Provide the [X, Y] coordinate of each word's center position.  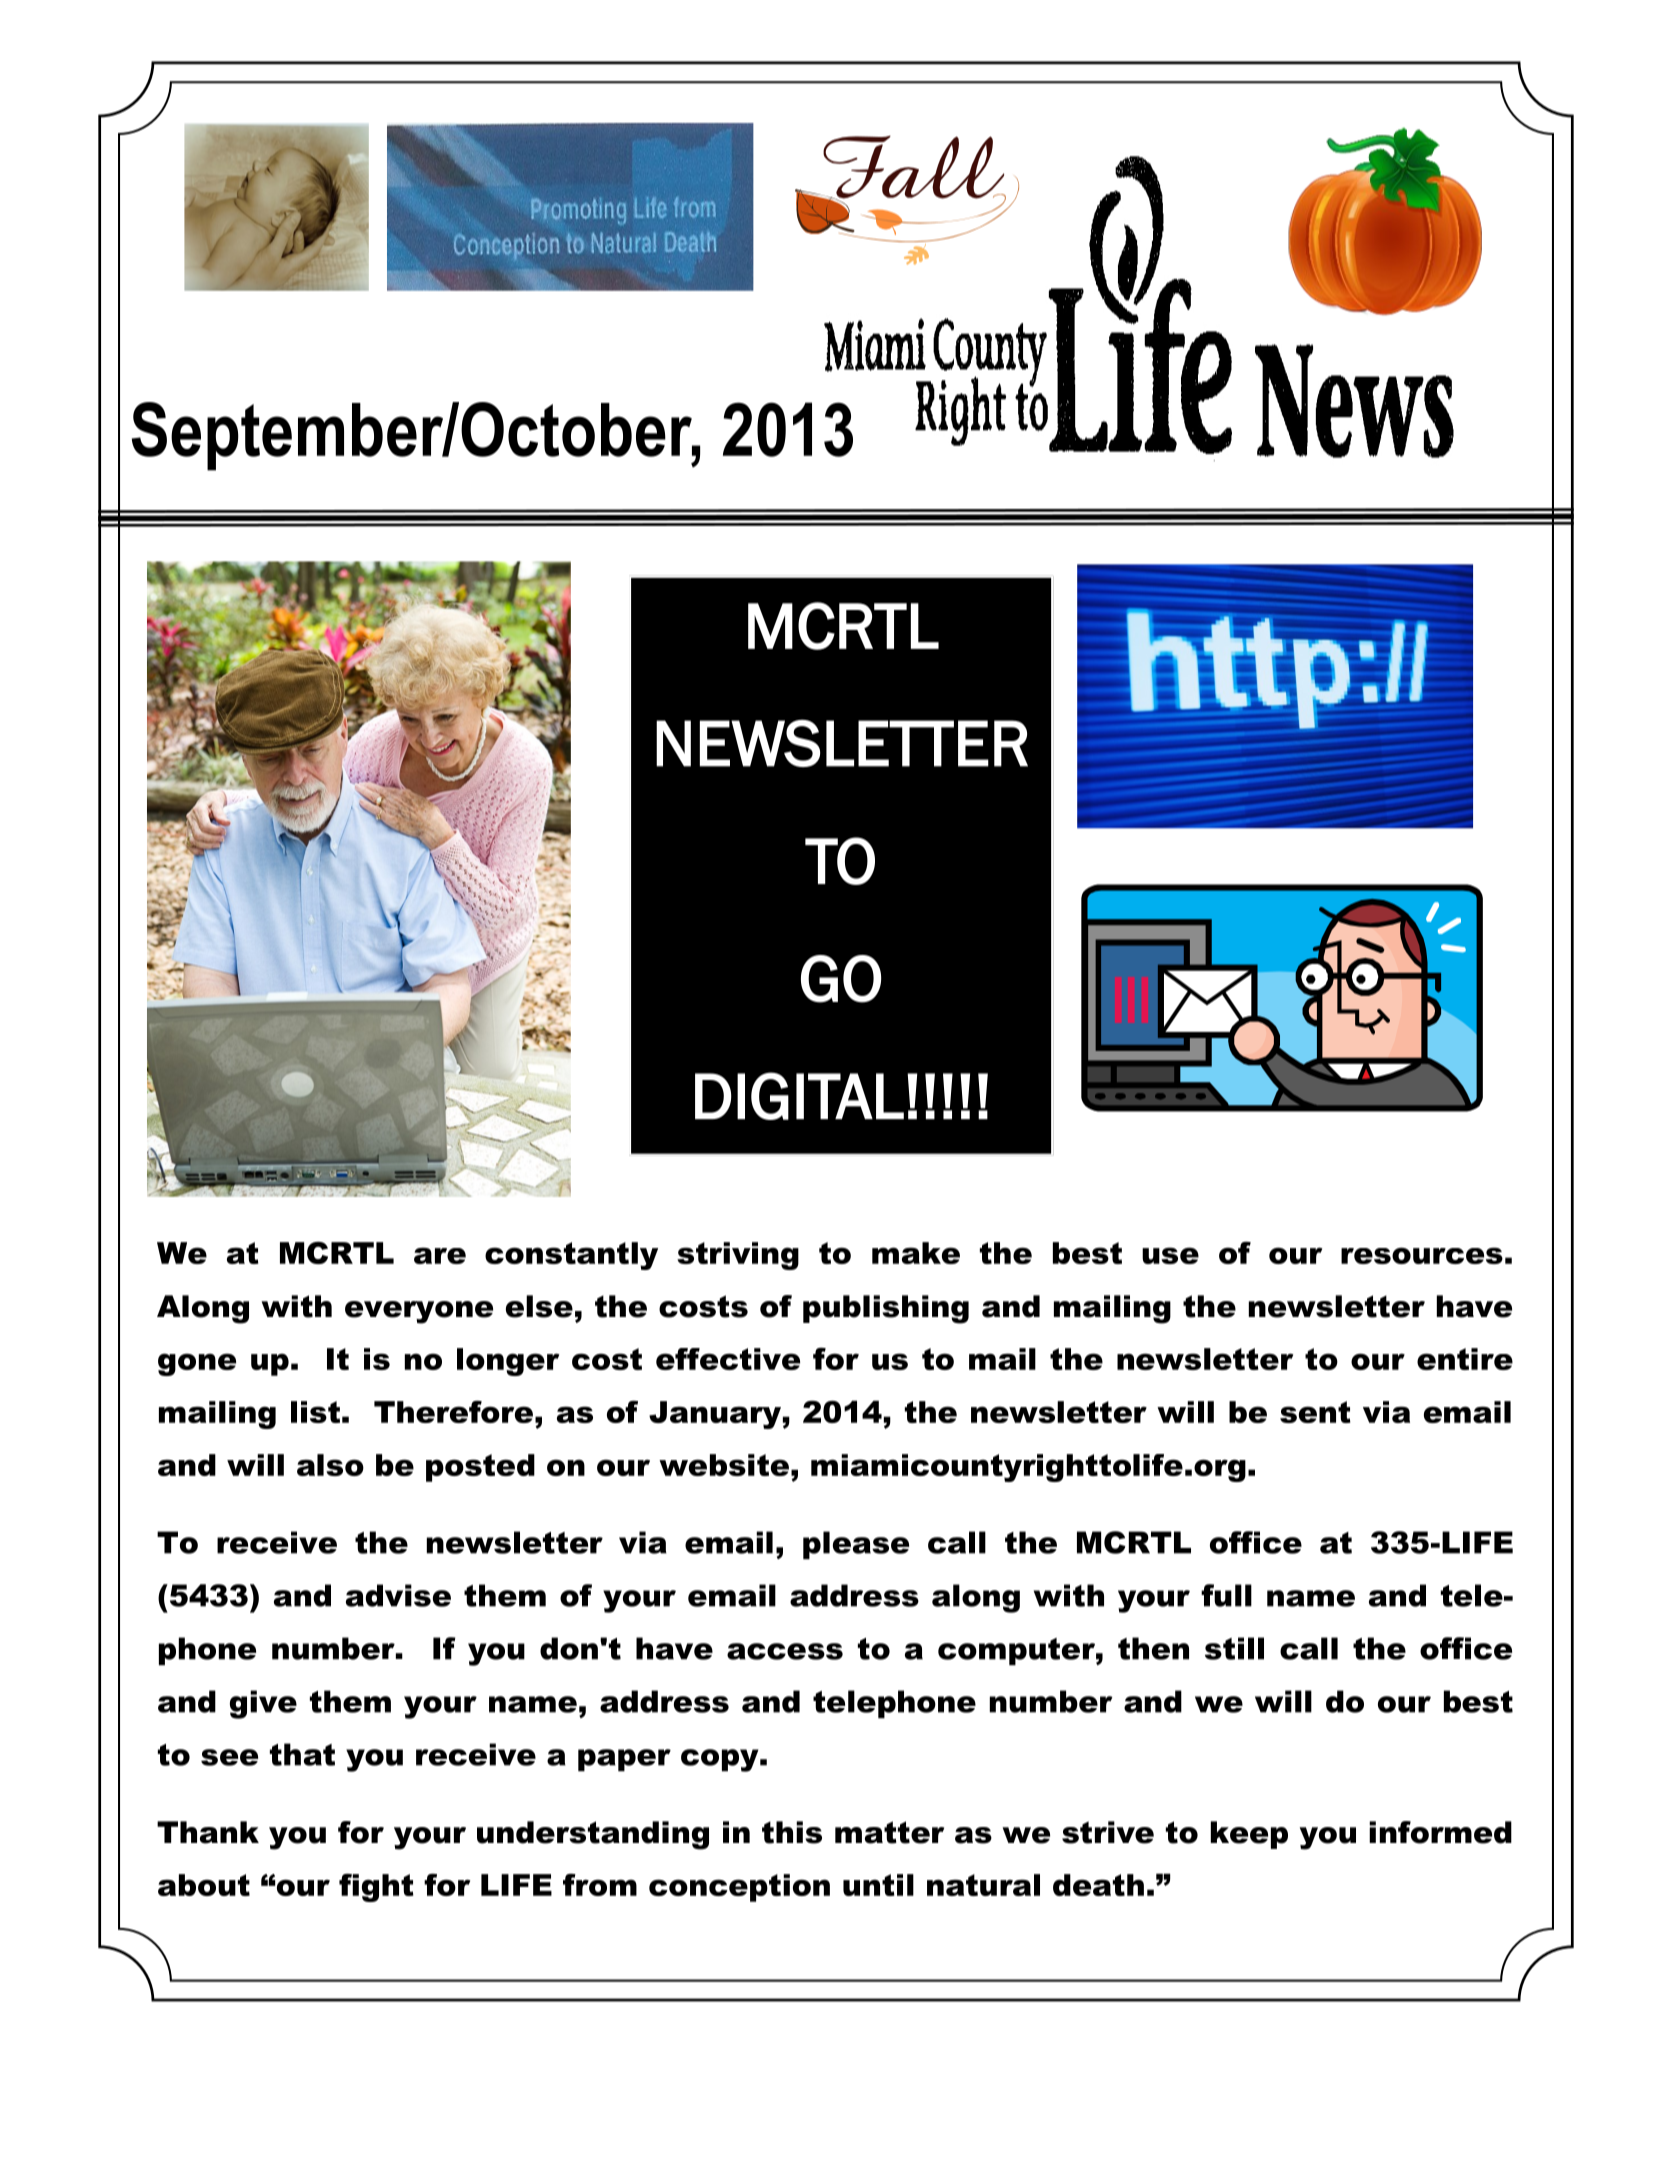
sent [1315, 1412]
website [724, 1465]
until [878, 1885]
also [330, 1465]
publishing [886, 1309]
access [785, 1651]
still [1234, 1648]
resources [1422, 1255]
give [263, 1704]
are [440, 1255]
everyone [419, 1312]
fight [376, 1887]
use [1170, 1255]
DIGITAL [799, 1096]
